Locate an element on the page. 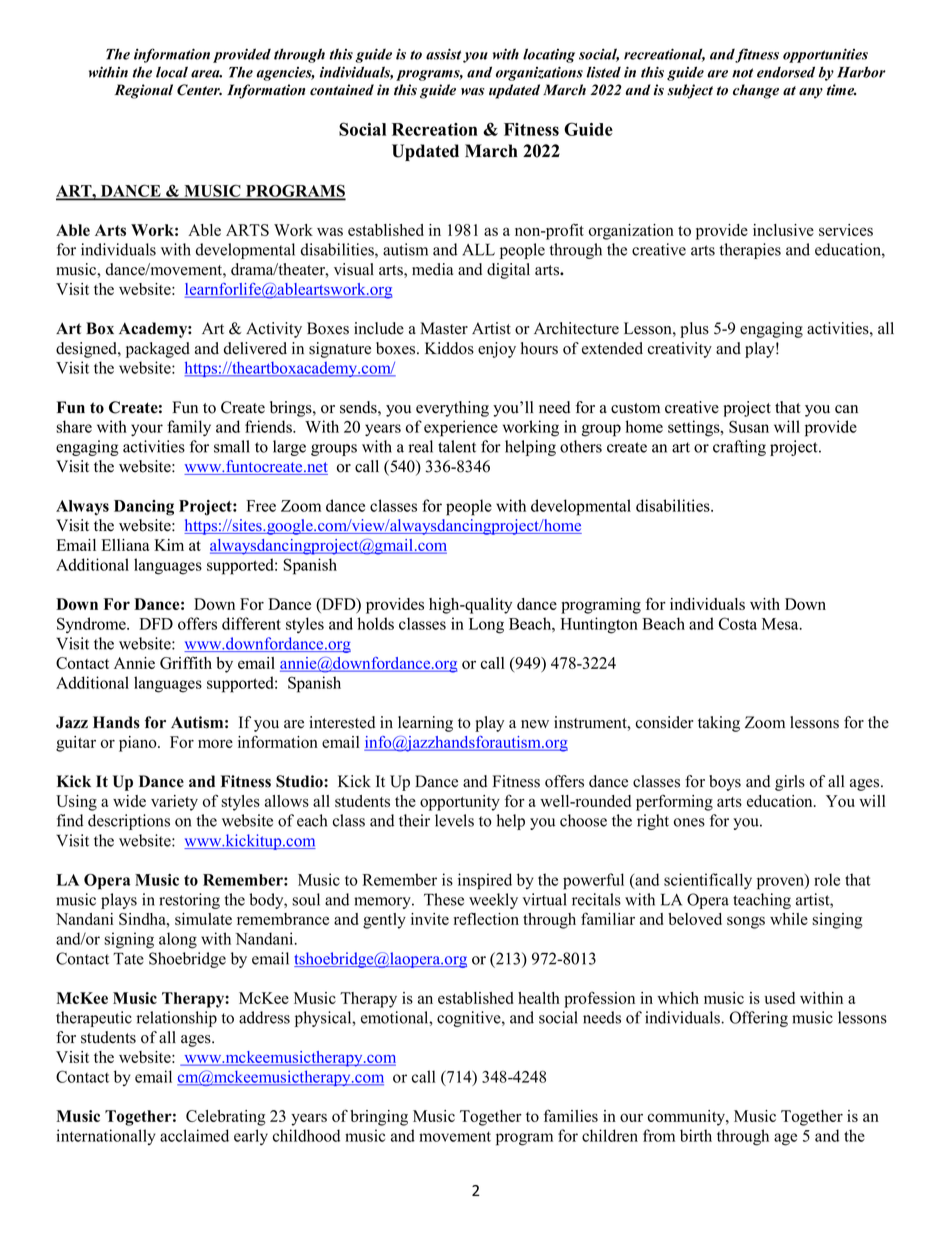  experience is located at coordinates (461, 428).
